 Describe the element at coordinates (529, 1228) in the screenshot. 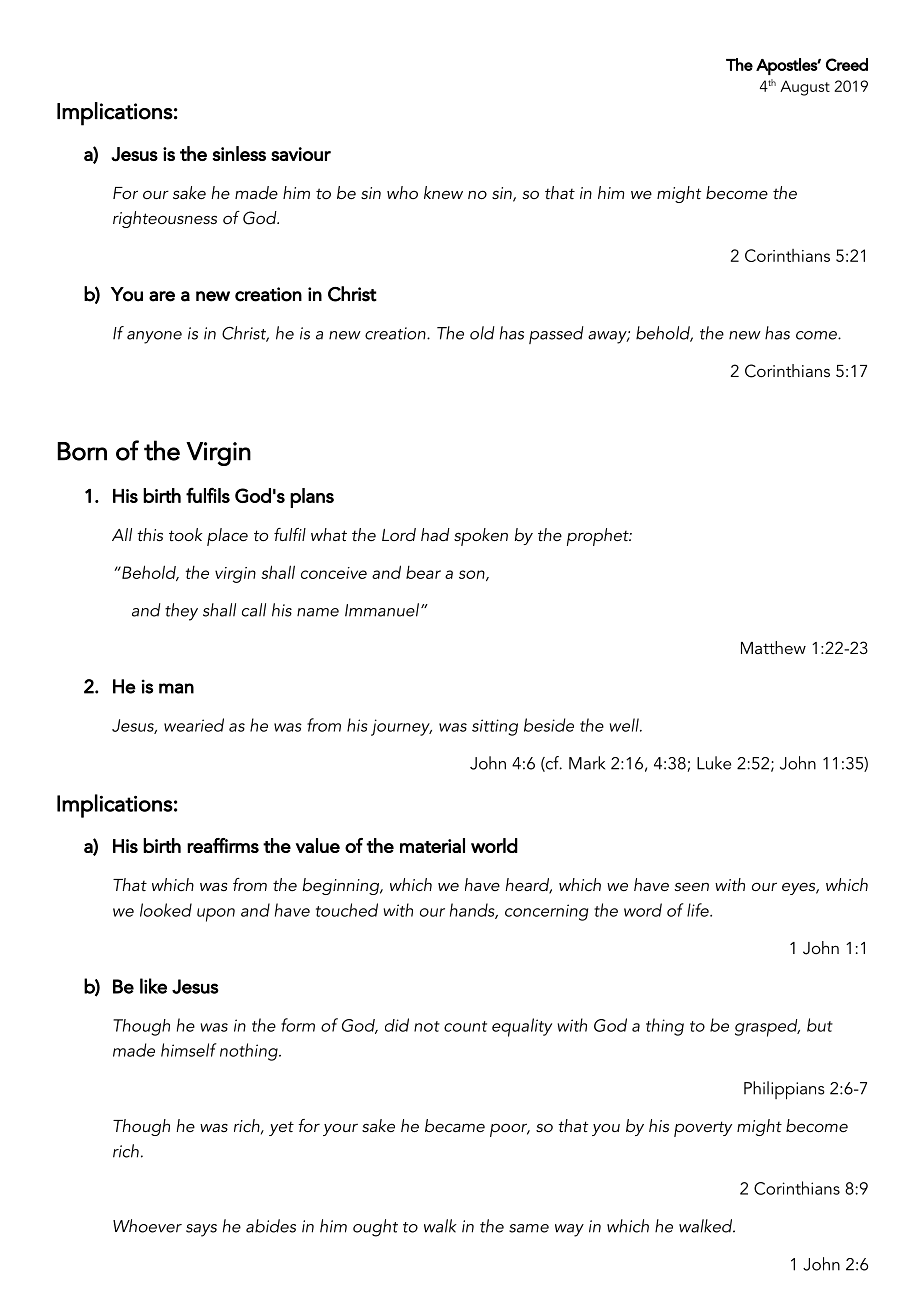

I see `same` at that location.
